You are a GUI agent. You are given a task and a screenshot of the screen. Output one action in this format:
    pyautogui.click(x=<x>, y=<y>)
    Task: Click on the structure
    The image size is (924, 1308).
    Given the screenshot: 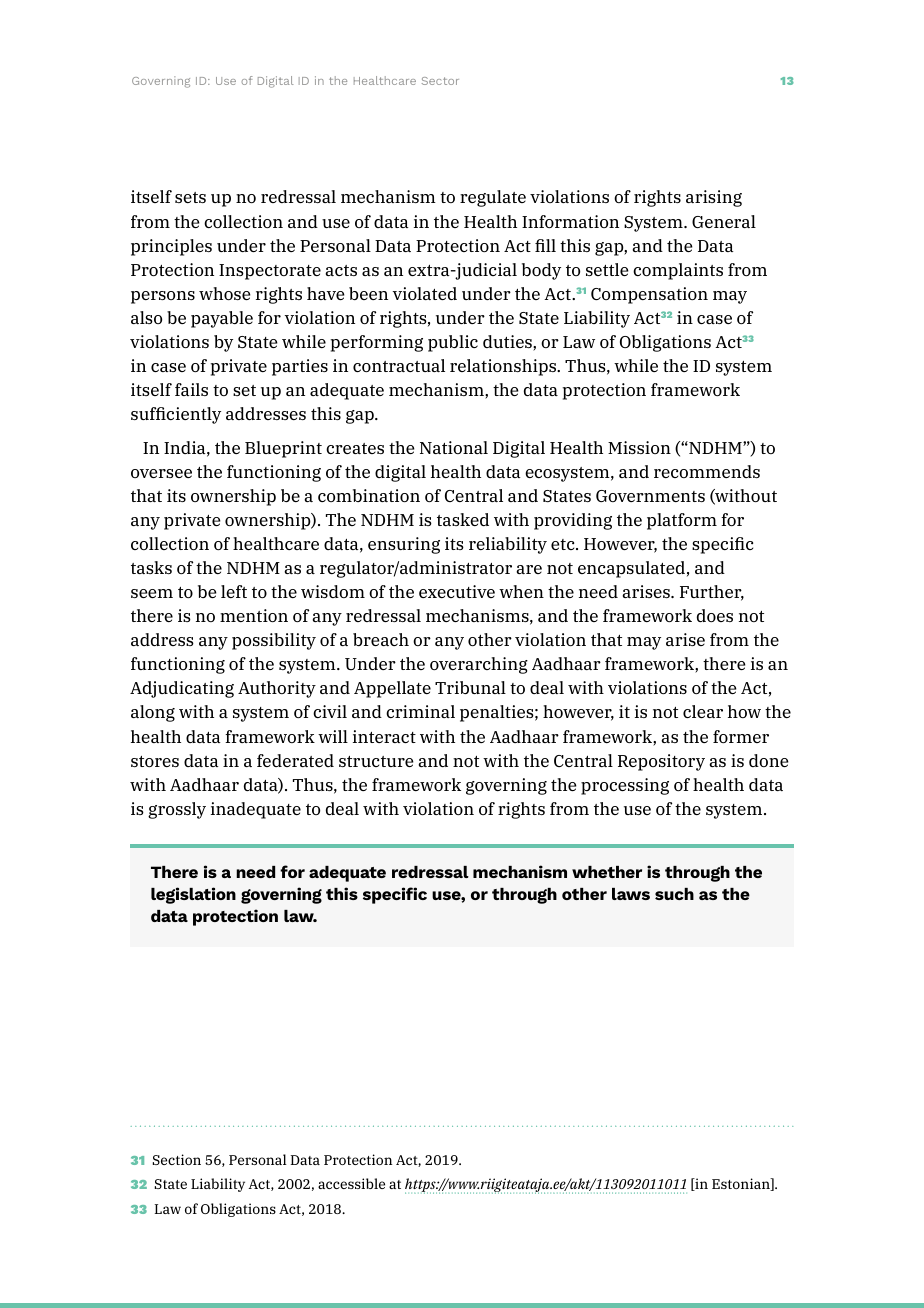 What is the action you would take?
    pyautogui.click(x=376, y=761)
